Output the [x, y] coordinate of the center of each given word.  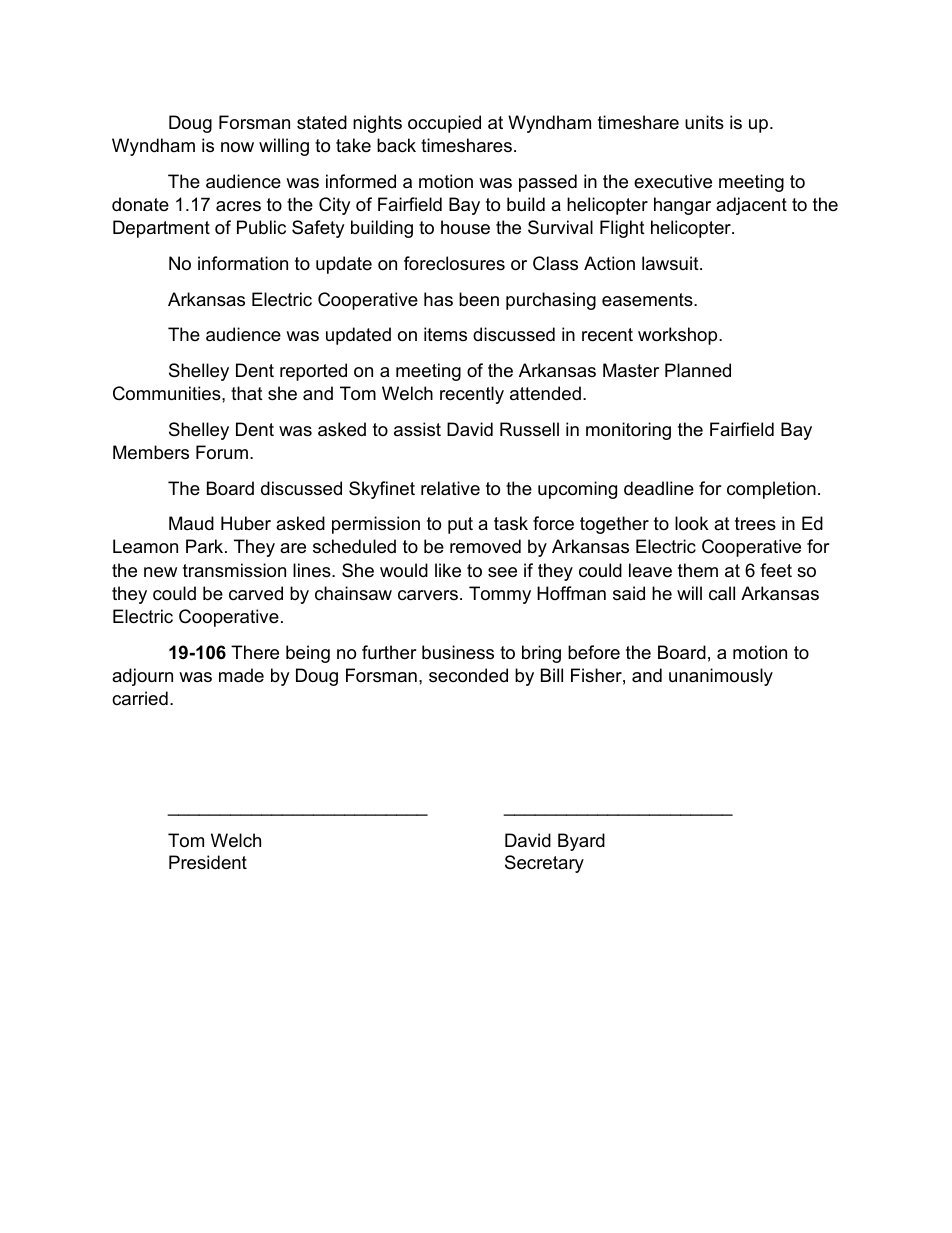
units [704, 122]
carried [140, 698]
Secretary [544, 864]
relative [450, 488]
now [237, 147]
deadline [659, 488]
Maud [191, 523]
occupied [444, 124]
